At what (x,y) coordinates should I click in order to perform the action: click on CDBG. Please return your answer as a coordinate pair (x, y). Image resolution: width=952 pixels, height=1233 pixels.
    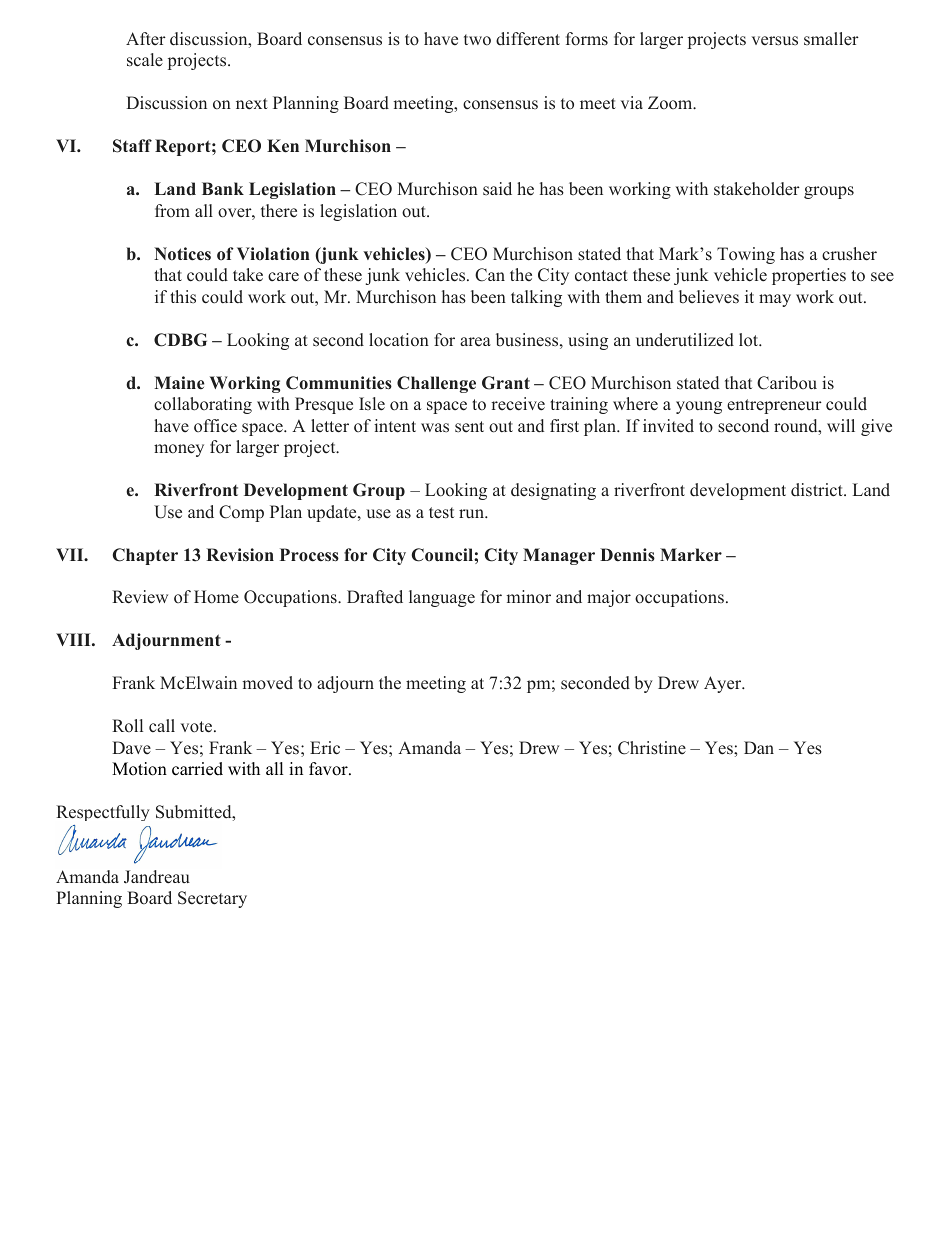
    Looking at the image, I should click on (180, 340).
